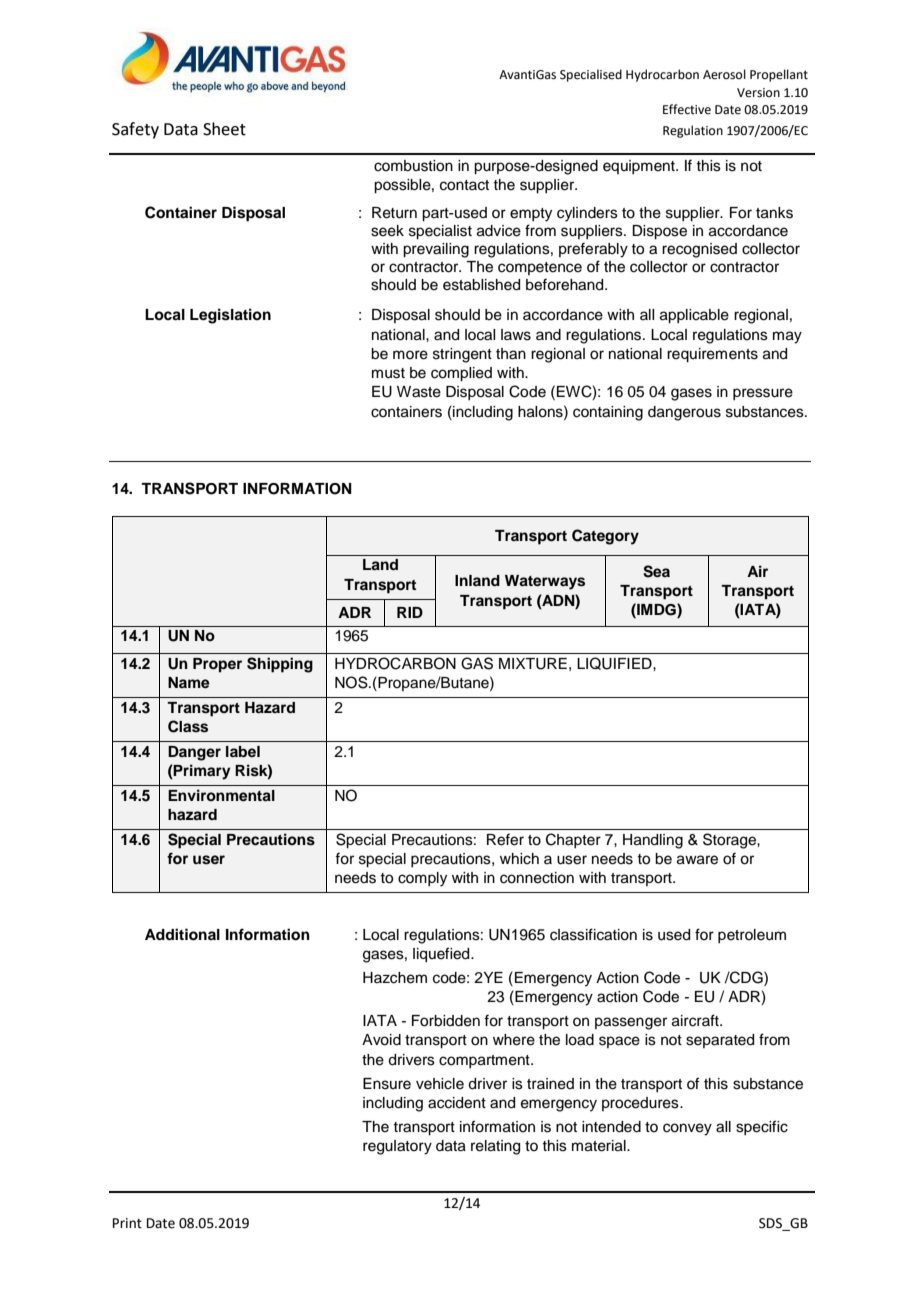  I want to click on LIQUIFIED, so click(615, 663).
